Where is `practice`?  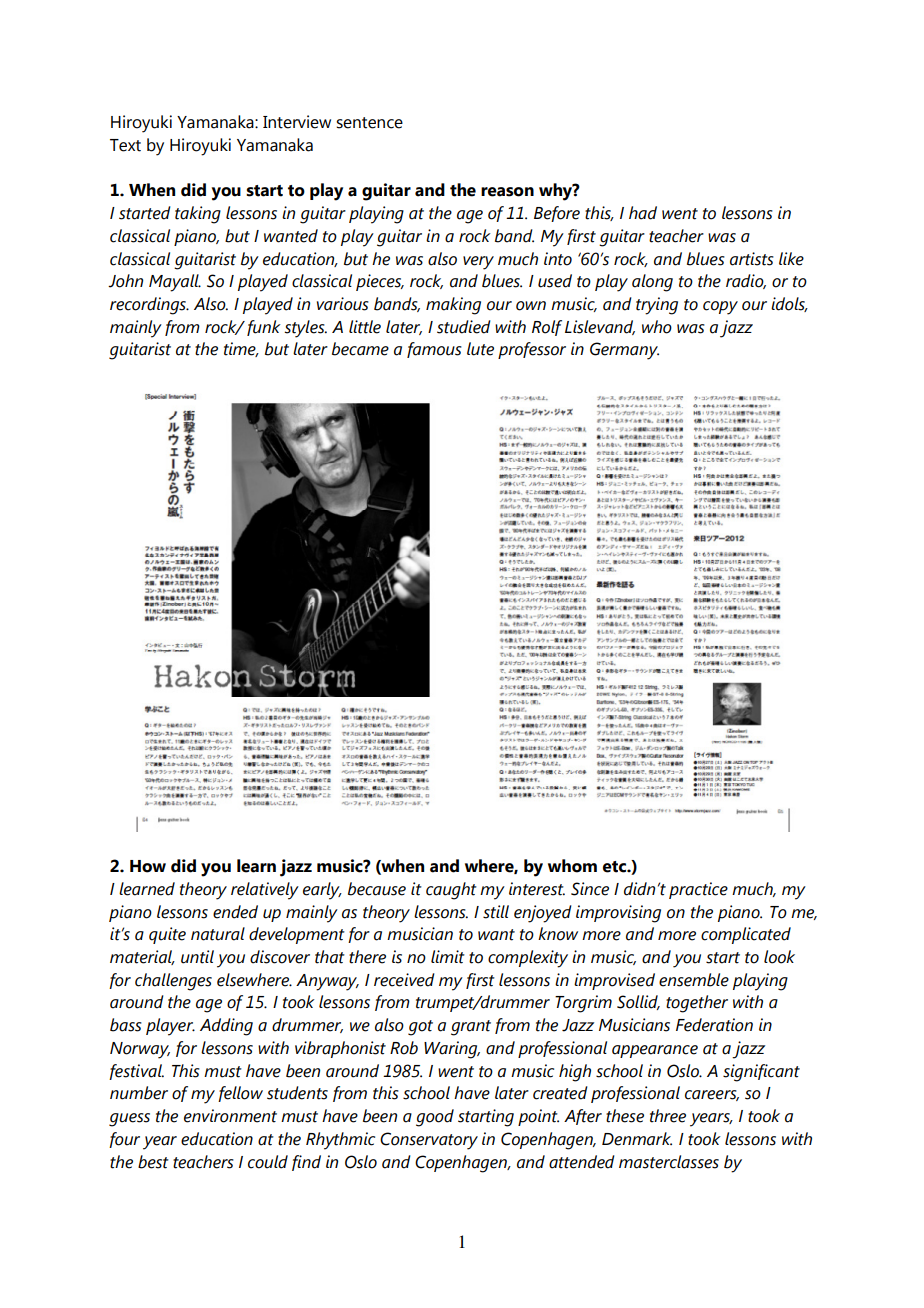 practice is located at coordinates (698, 890).
